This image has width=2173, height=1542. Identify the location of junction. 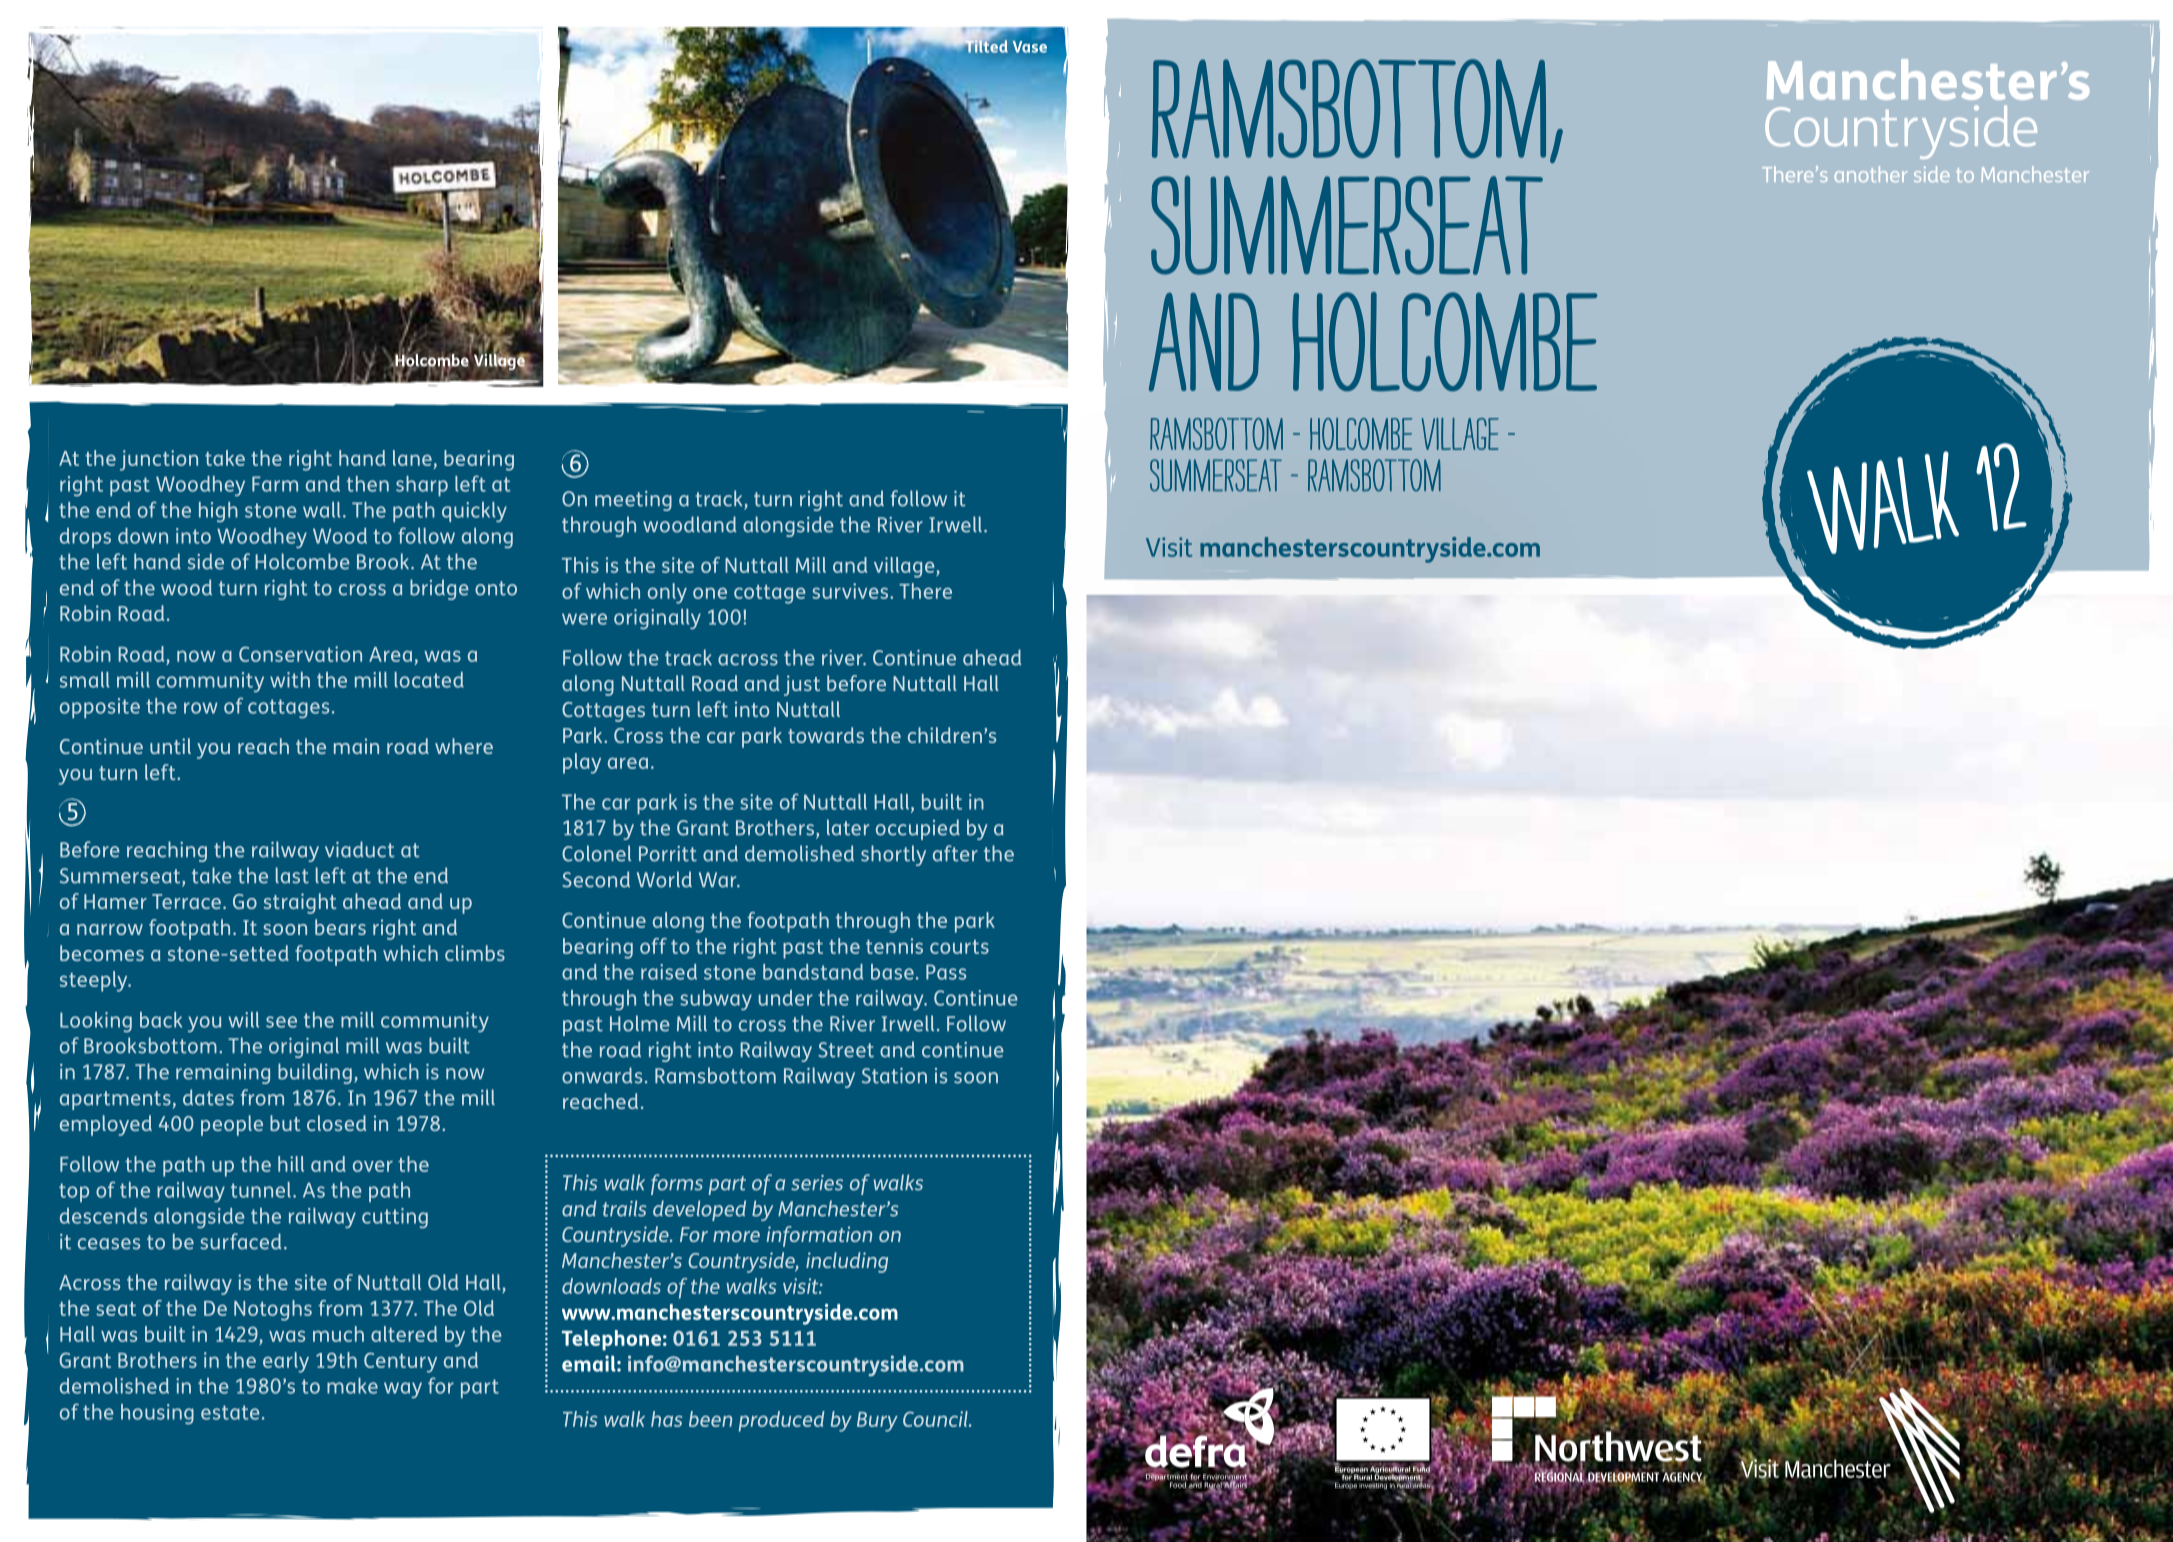
(159, 460).
